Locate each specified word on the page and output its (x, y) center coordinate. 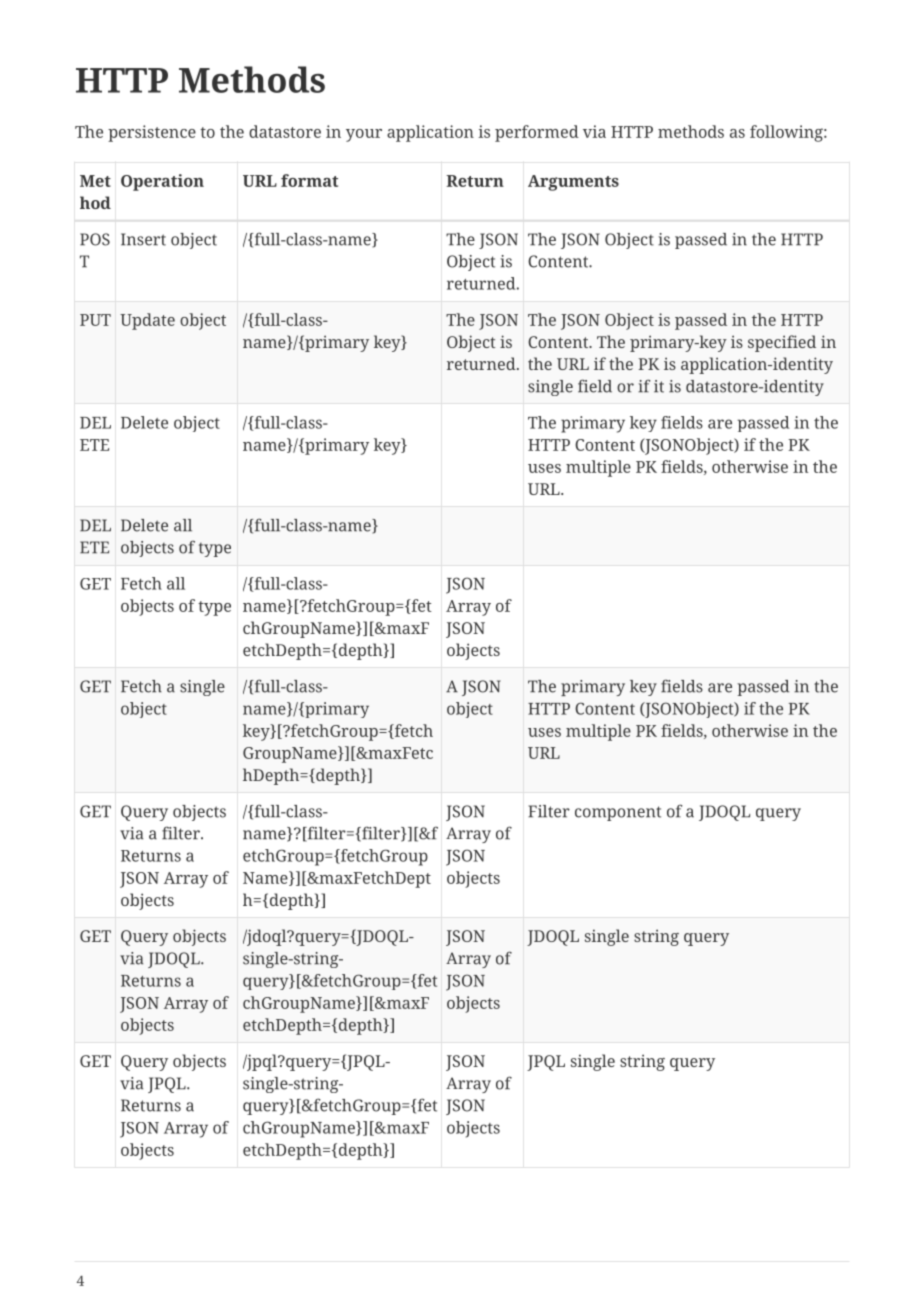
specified (782, 343)
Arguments (573, 183)
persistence (152, 133)
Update (147, 321)
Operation (162, 182)
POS (95, 239)
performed (537, 133)
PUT (95, 320)
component (618, 813)
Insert (143, 239)
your (364, 135)
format (309, 180)
